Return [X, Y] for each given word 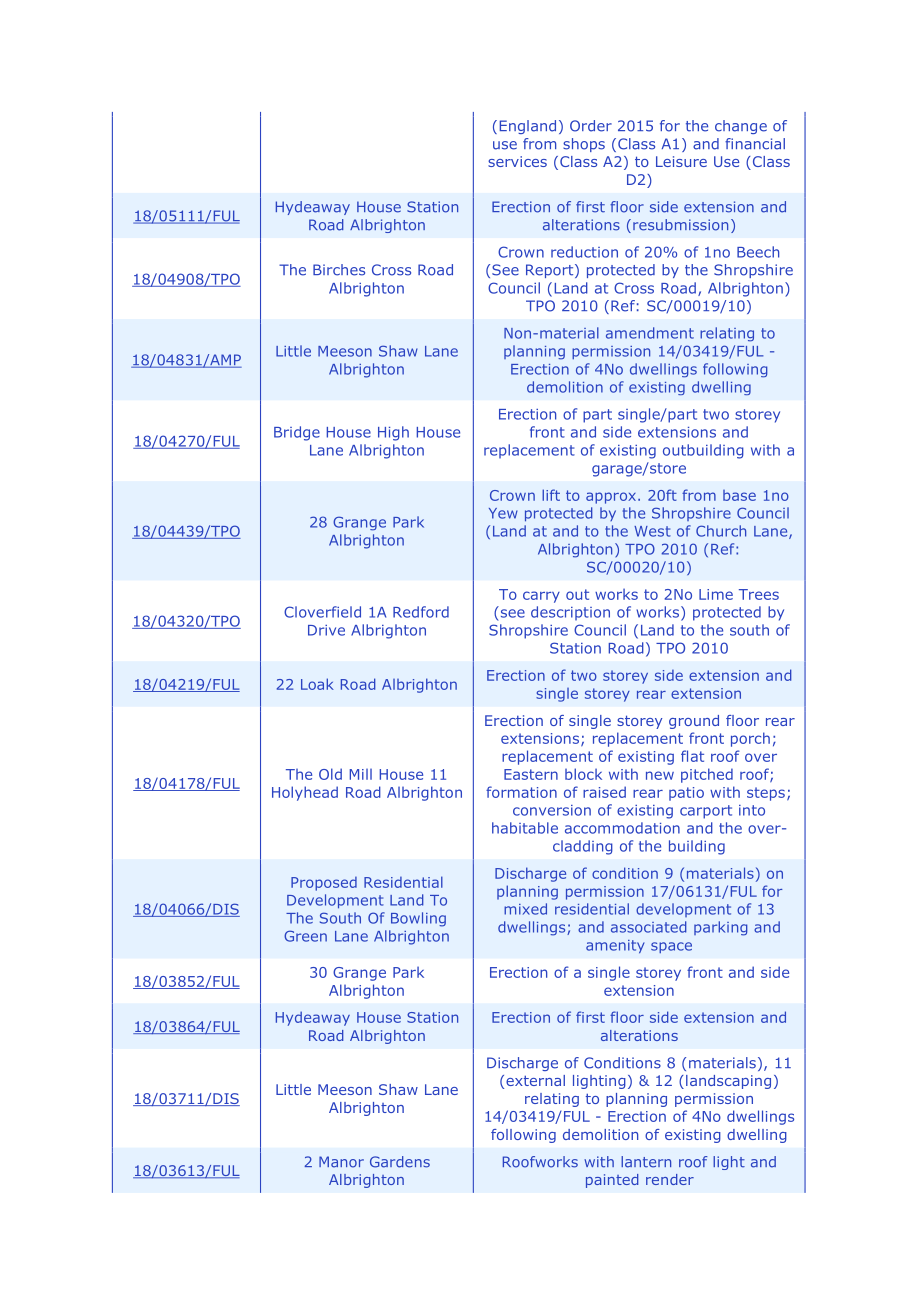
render [670, 1179]
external [535, 1080]
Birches [339, 270]
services [517, 161]
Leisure [681, 161]
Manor [341, 1162]
